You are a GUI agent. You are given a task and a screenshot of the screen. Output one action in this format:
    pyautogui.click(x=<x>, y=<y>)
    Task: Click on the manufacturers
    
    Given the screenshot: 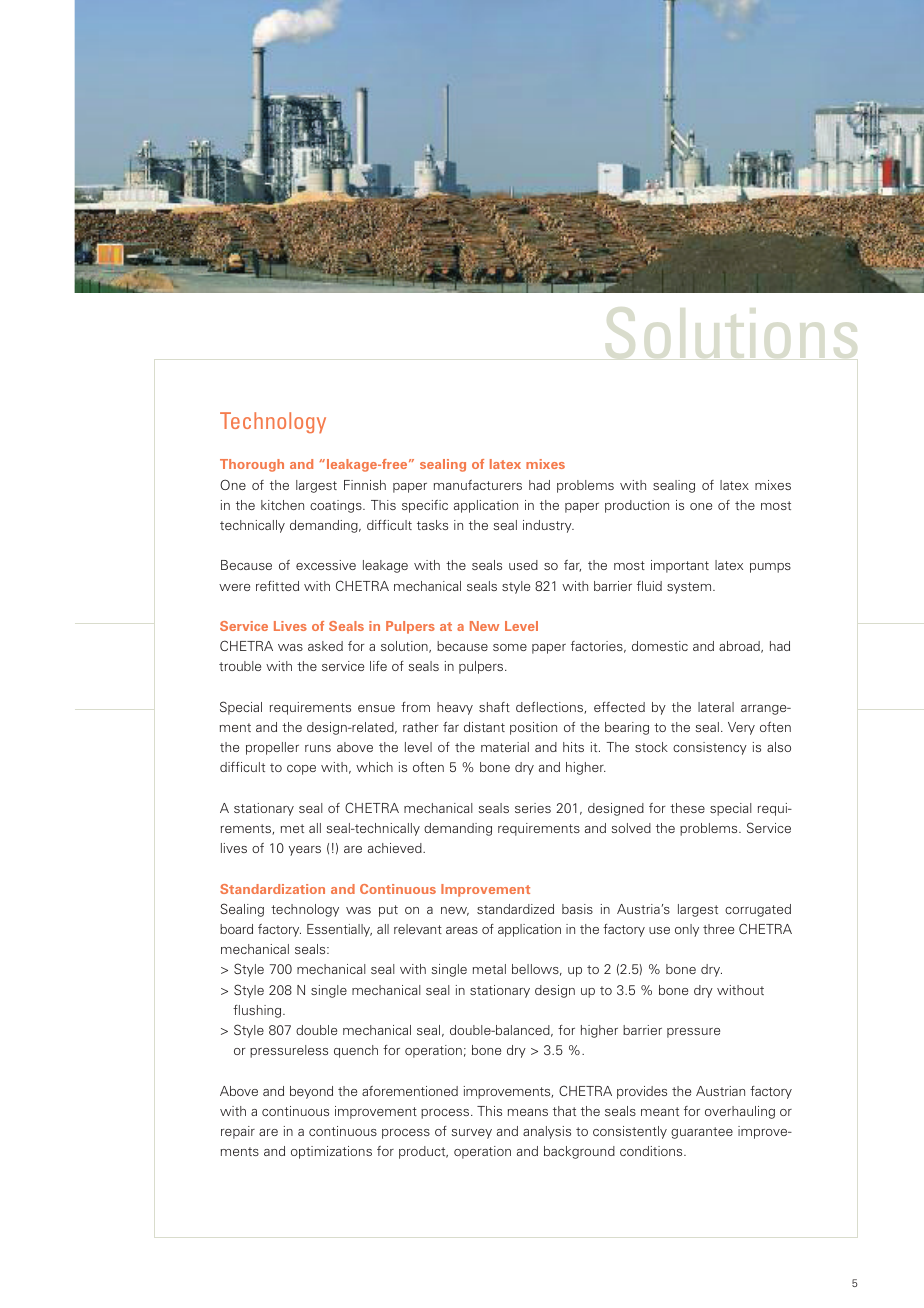 What is the action you would take?
    pyautogui.click(x=478, y=485)
